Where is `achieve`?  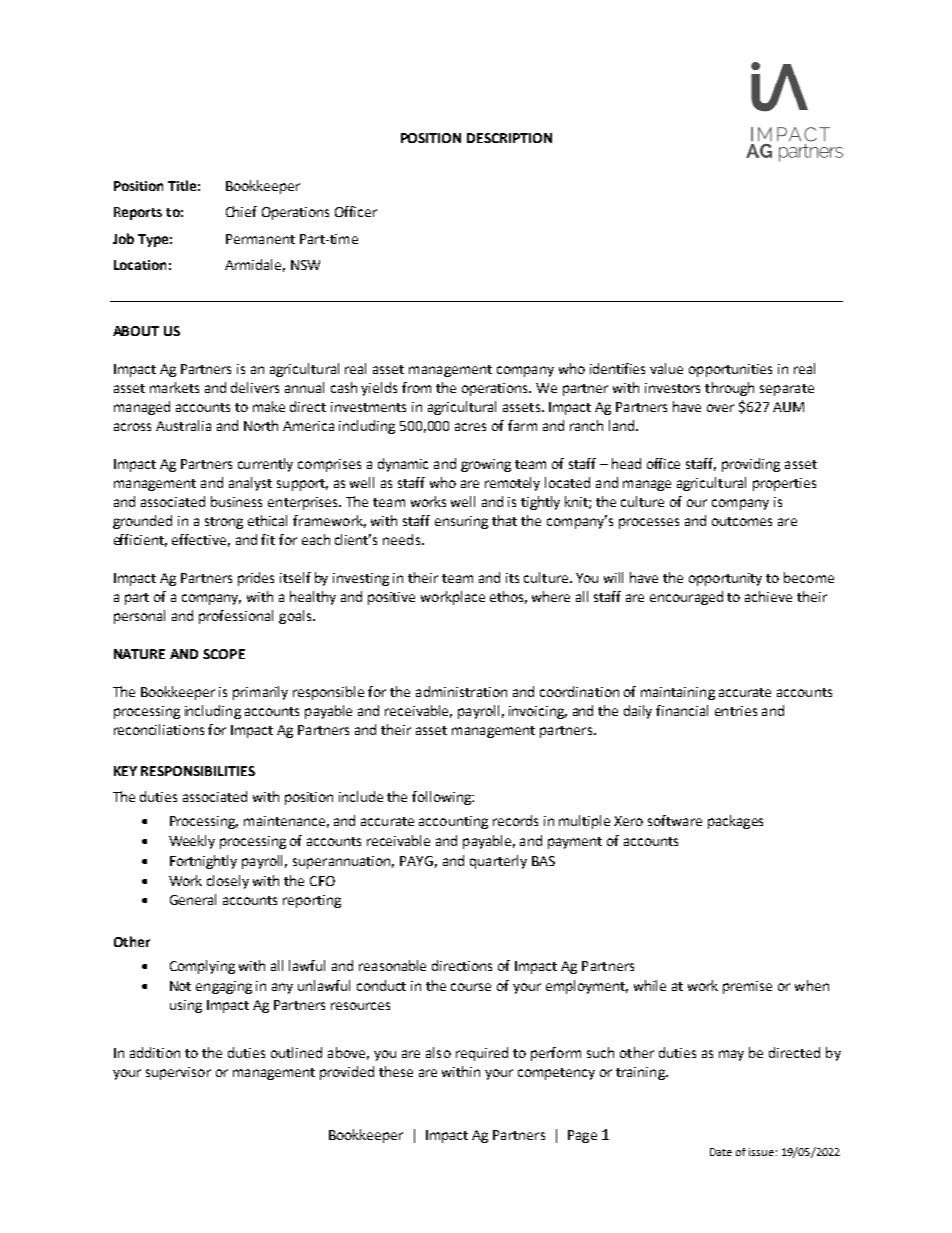 achieve is located at coordinates (768, 596).
